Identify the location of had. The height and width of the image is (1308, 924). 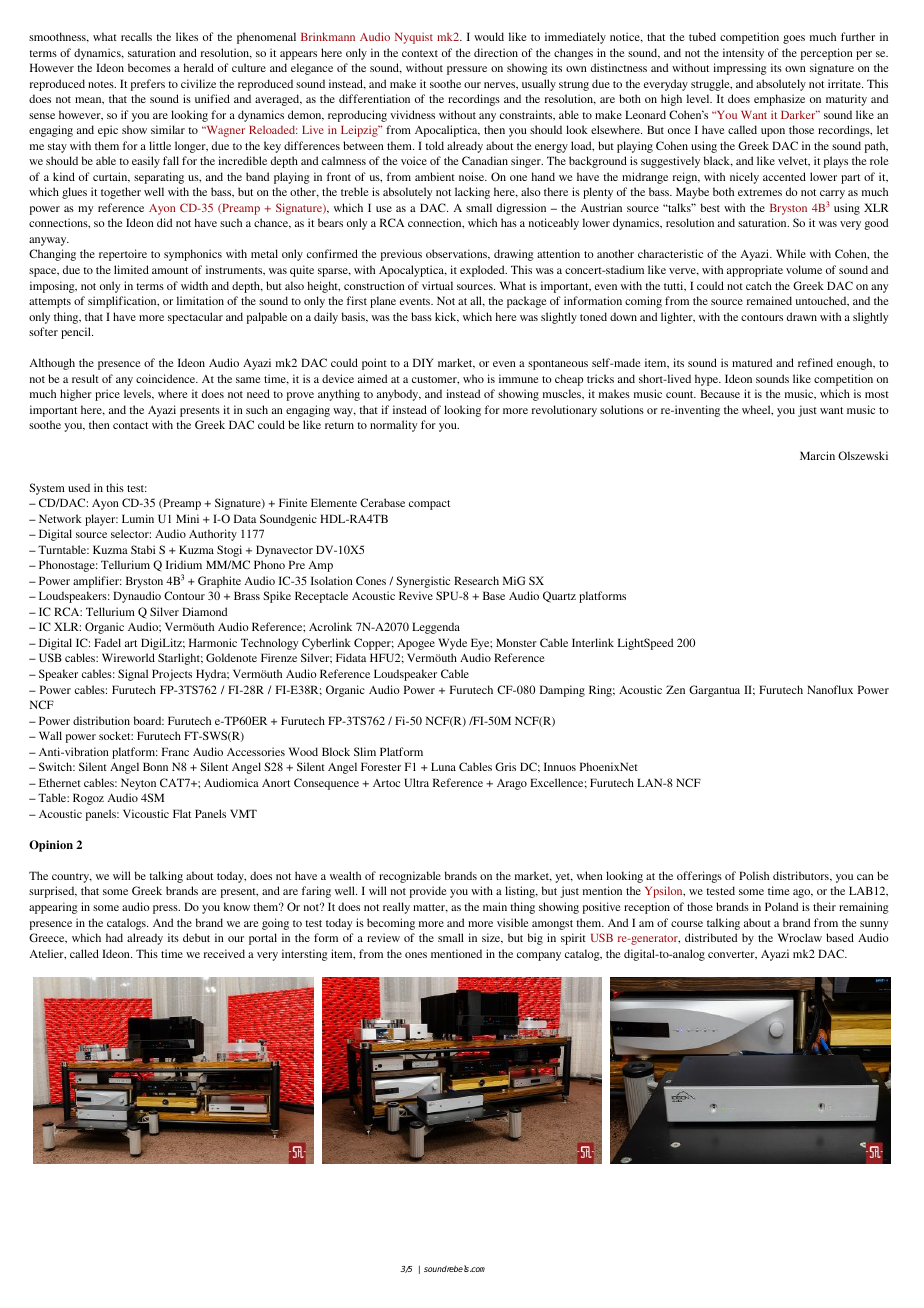
(114, 937).
